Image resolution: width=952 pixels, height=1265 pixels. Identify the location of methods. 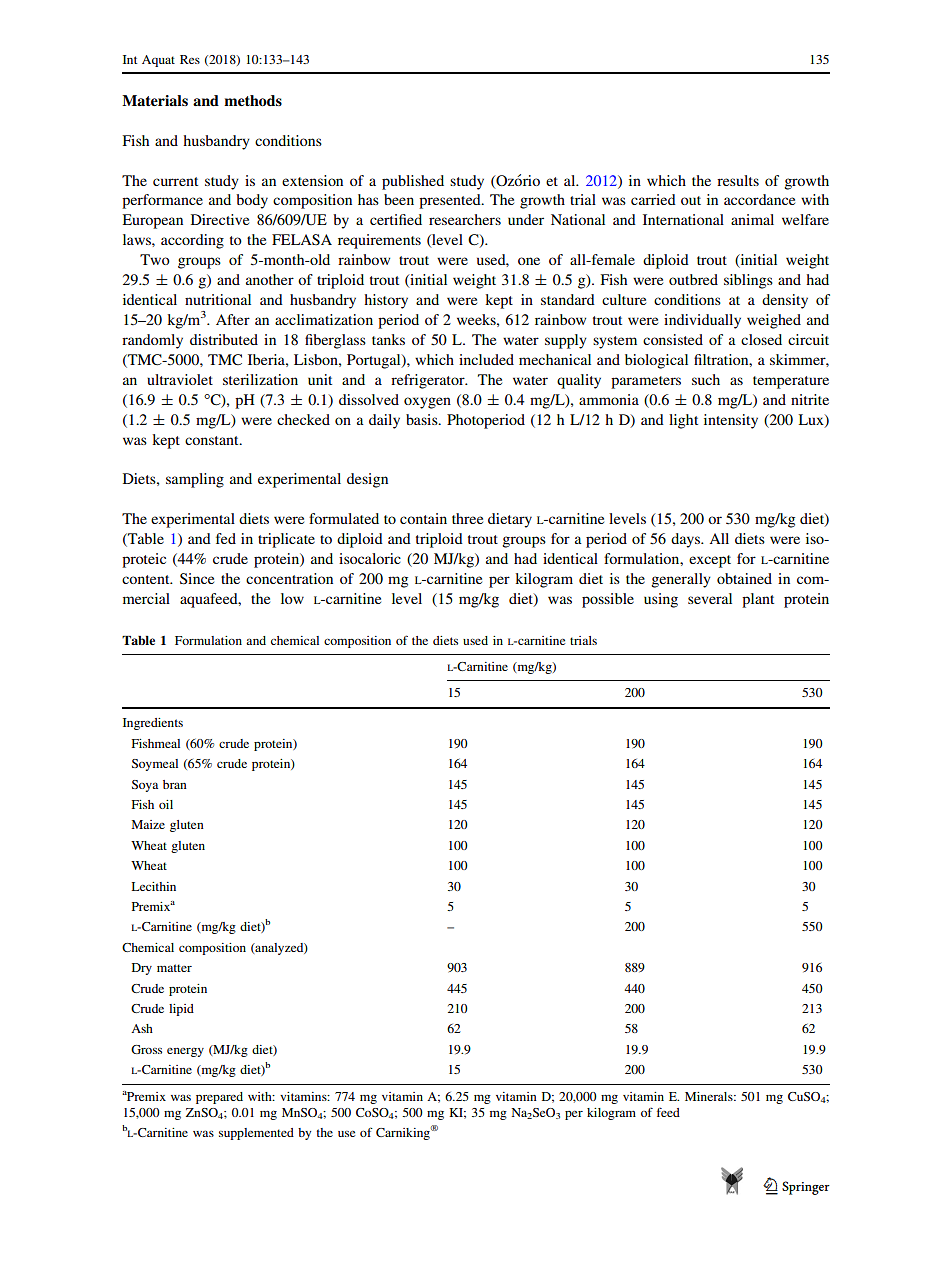
(253, 100).
